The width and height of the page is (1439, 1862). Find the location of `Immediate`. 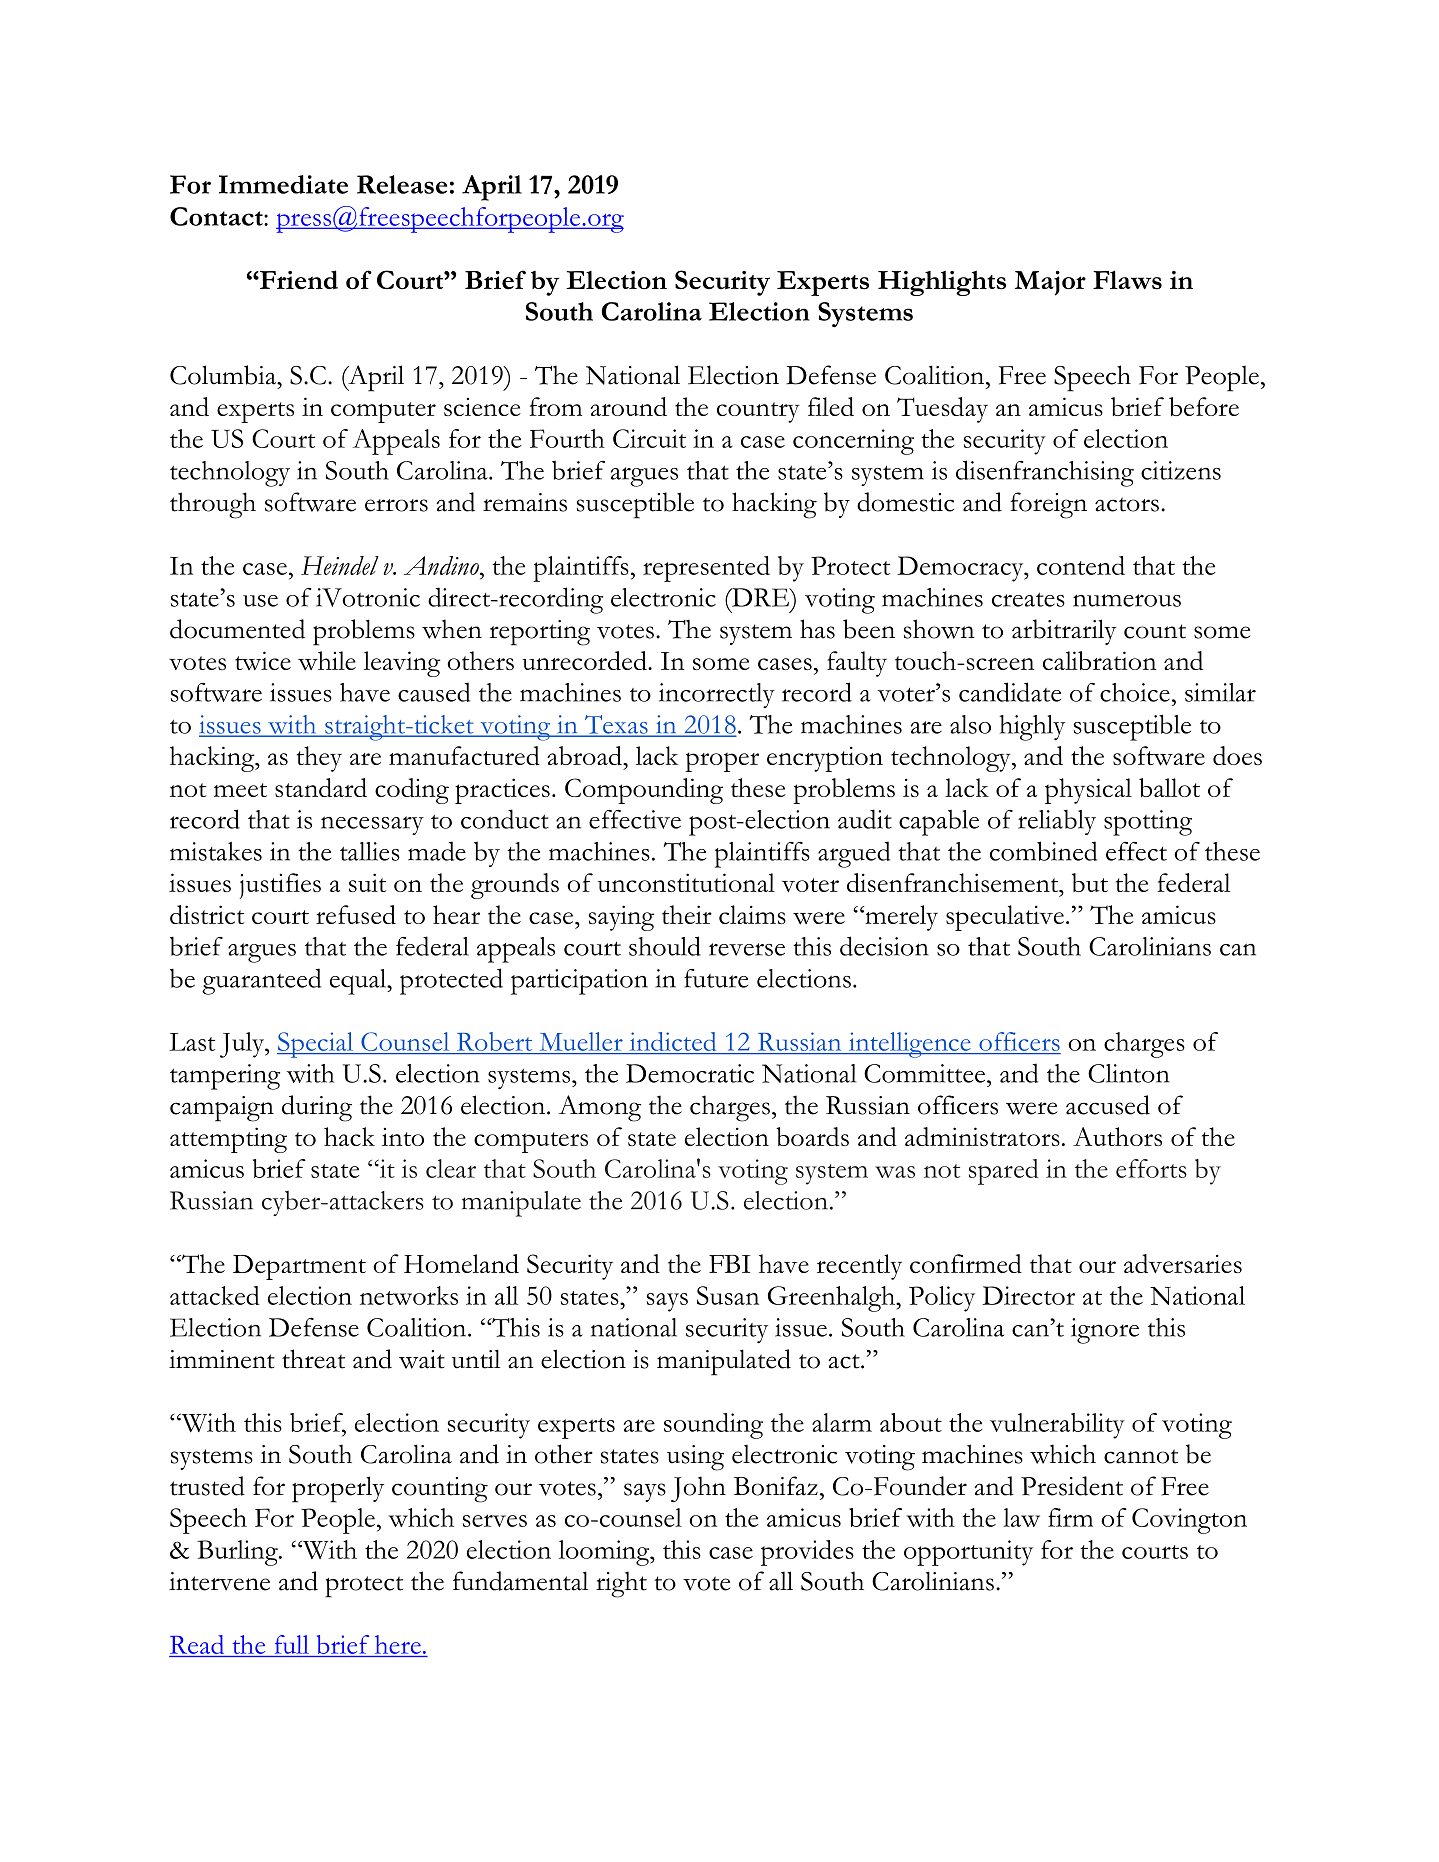

Immediate is located at coordinates (283, 184).
